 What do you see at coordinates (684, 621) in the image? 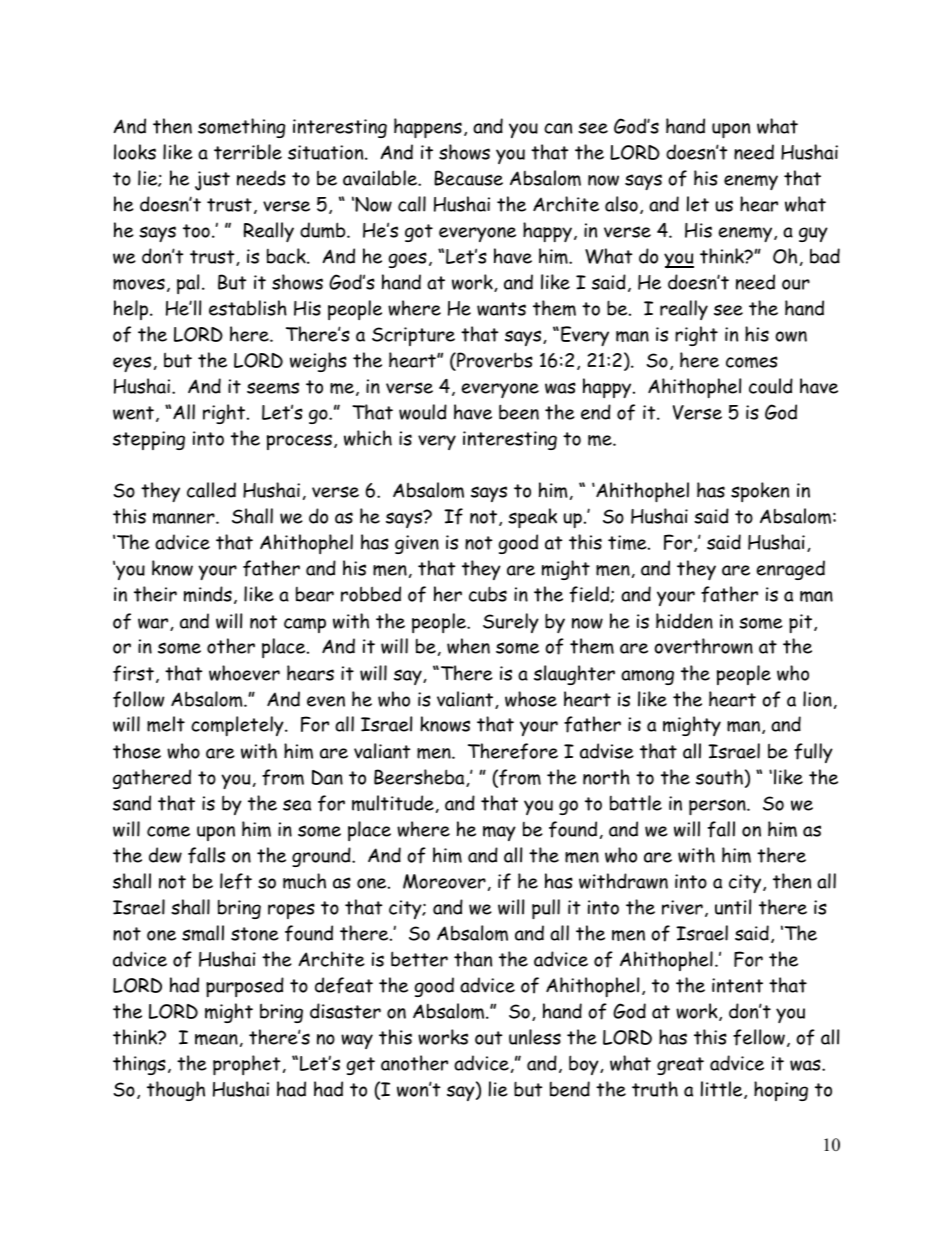
I see `hidden` at bounding box center [684, 621].
